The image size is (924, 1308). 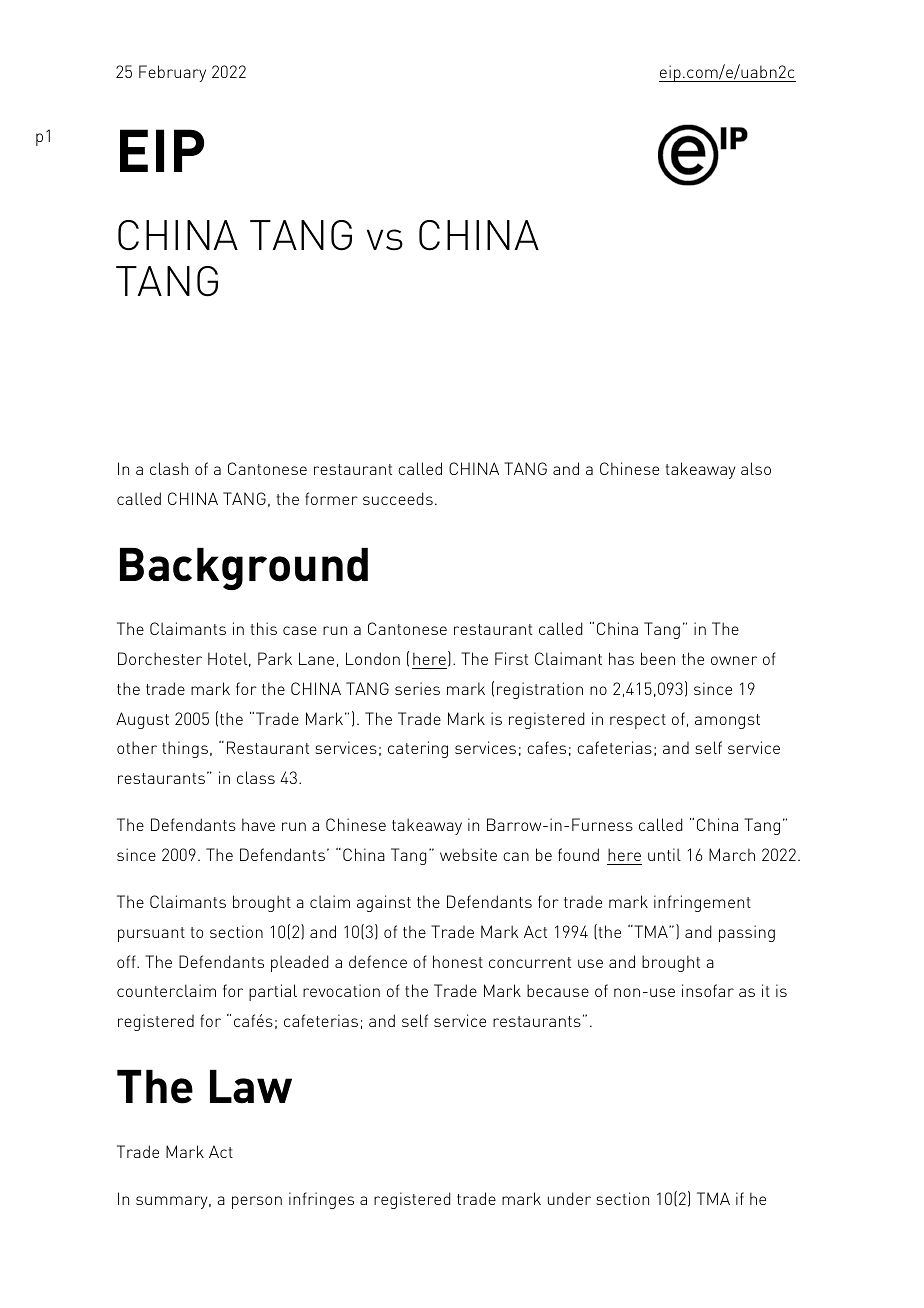 I want to click on Dorchester, so click(x=160, y=658).
